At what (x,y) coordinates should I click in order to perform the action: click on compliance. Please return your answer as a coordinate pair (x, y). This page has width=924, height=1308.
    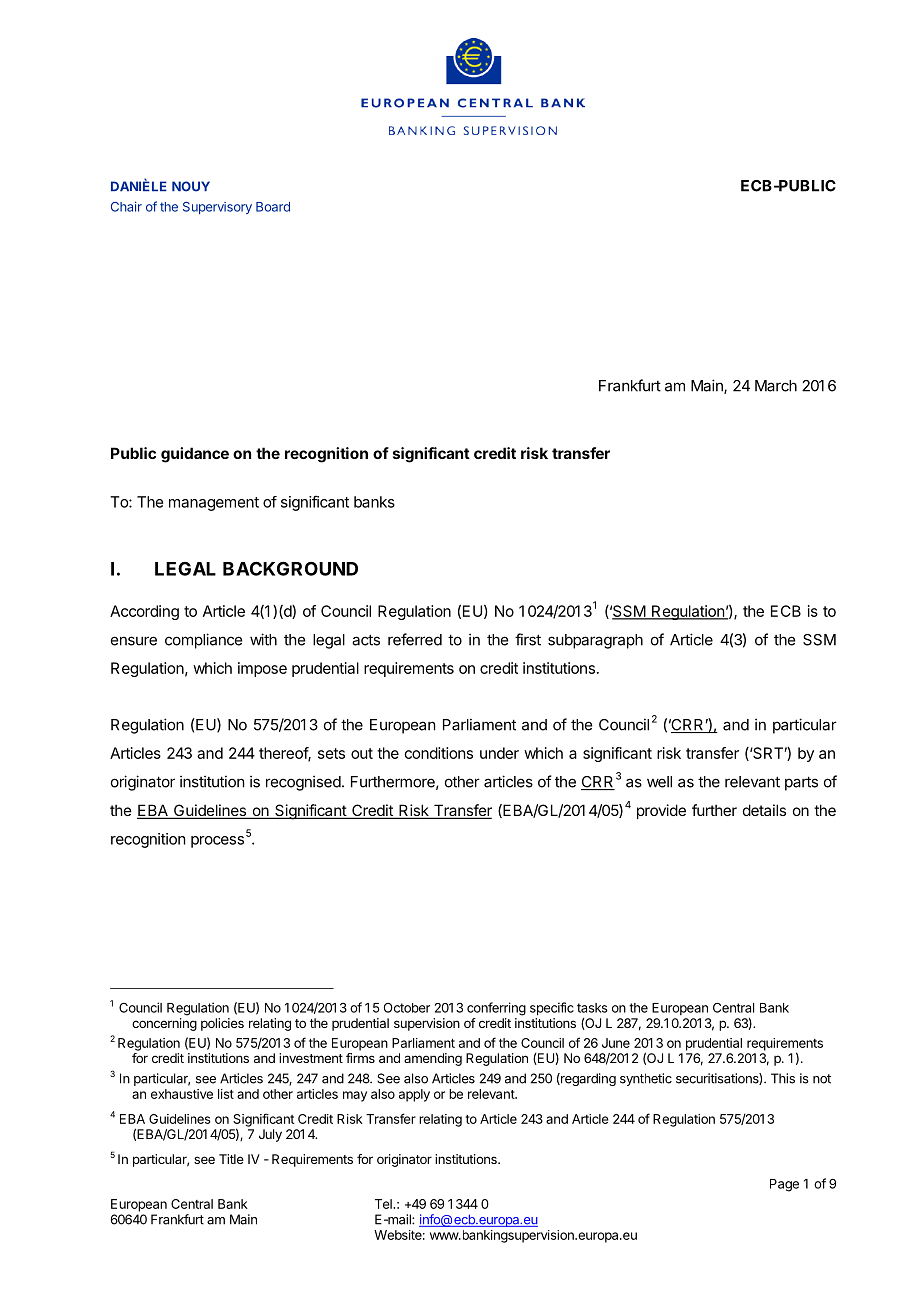
    Looking at the image, I should click on (203, 641).
